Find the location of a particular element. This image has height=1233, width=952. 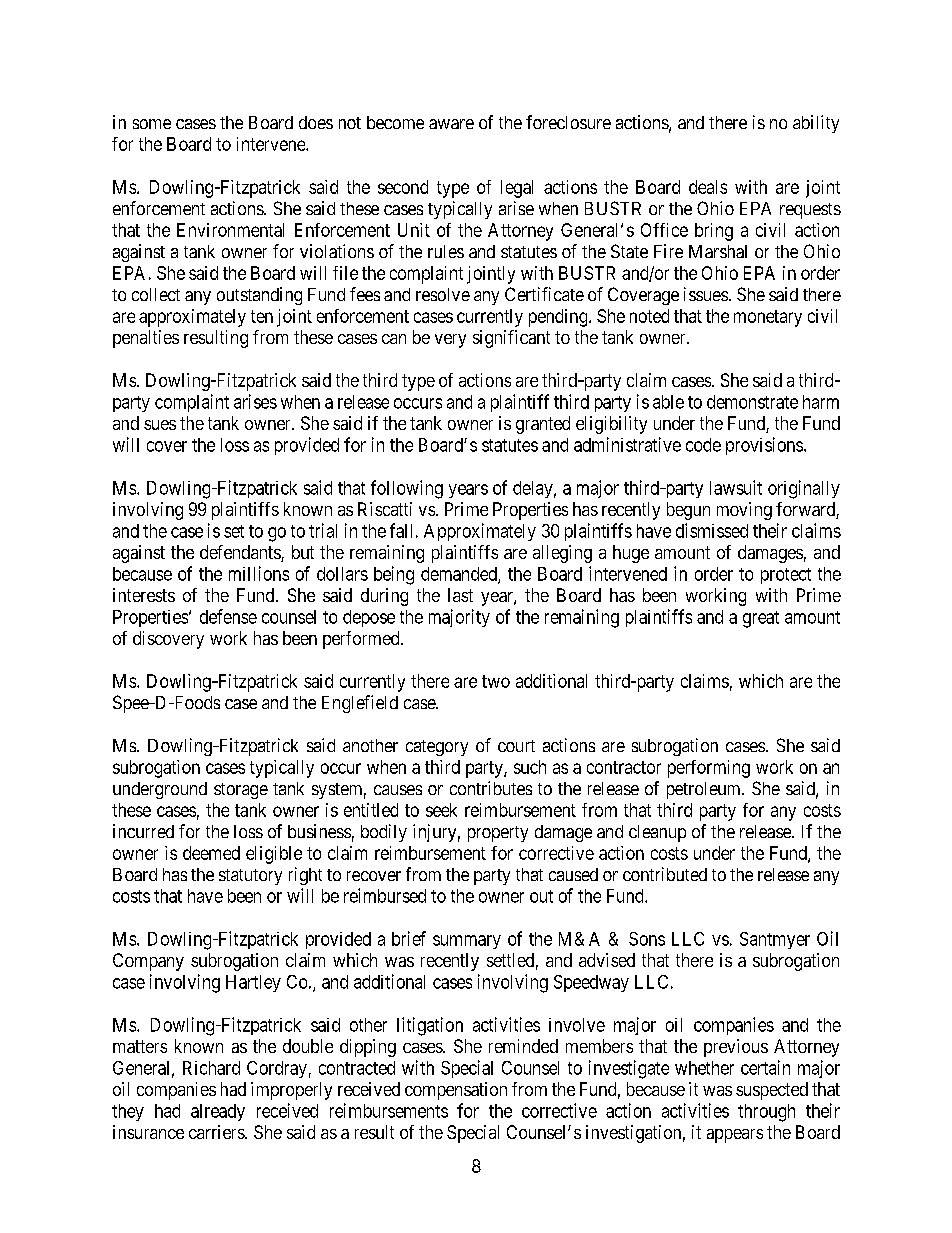

compensation is located at coordinates (456, 1091).
